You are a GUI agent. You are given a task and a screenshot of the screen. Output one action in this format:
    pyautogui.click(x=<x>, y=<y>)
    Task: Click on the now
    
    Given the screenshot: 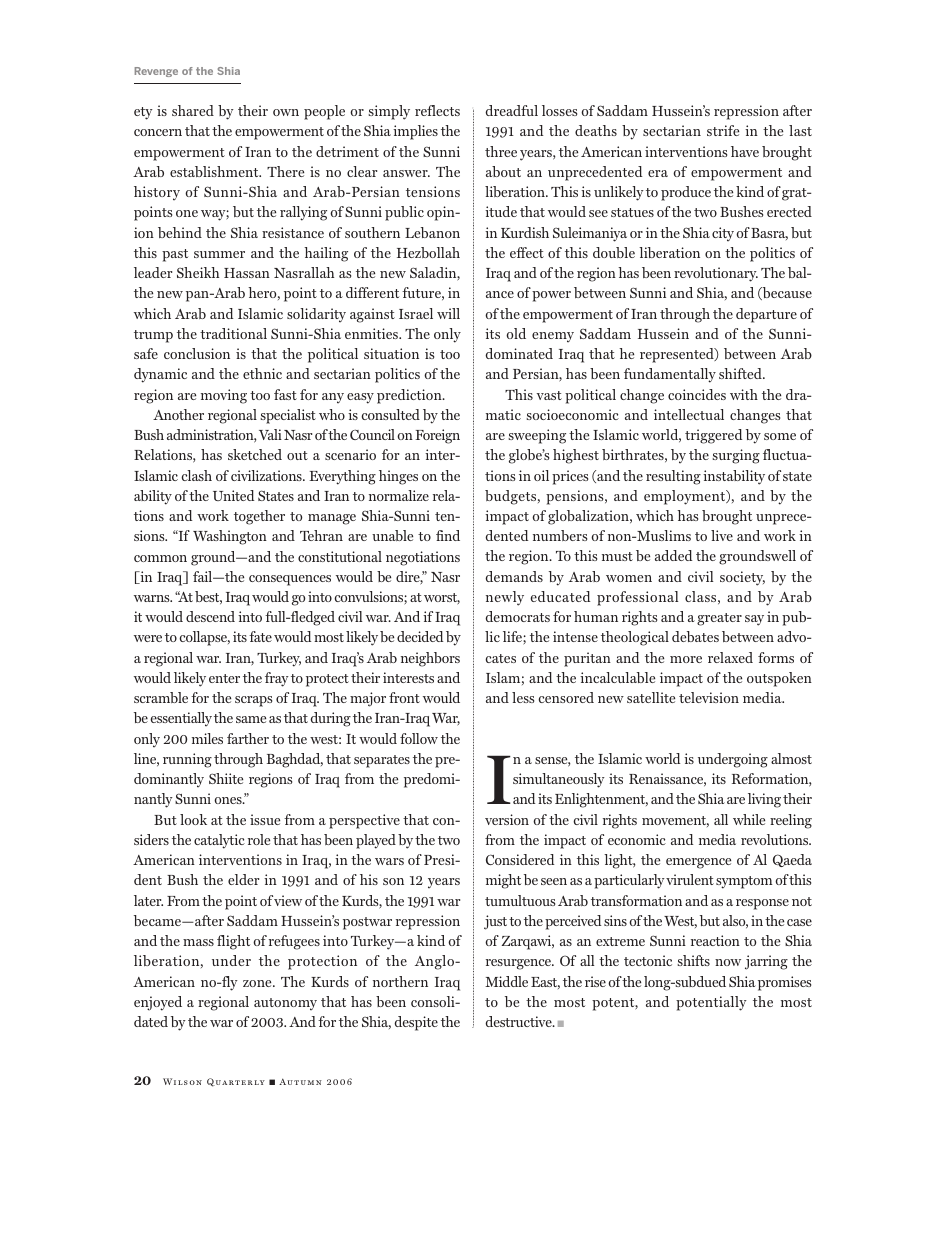 What is the action you would take?
    pyautogui.click(x=728, y=962)
